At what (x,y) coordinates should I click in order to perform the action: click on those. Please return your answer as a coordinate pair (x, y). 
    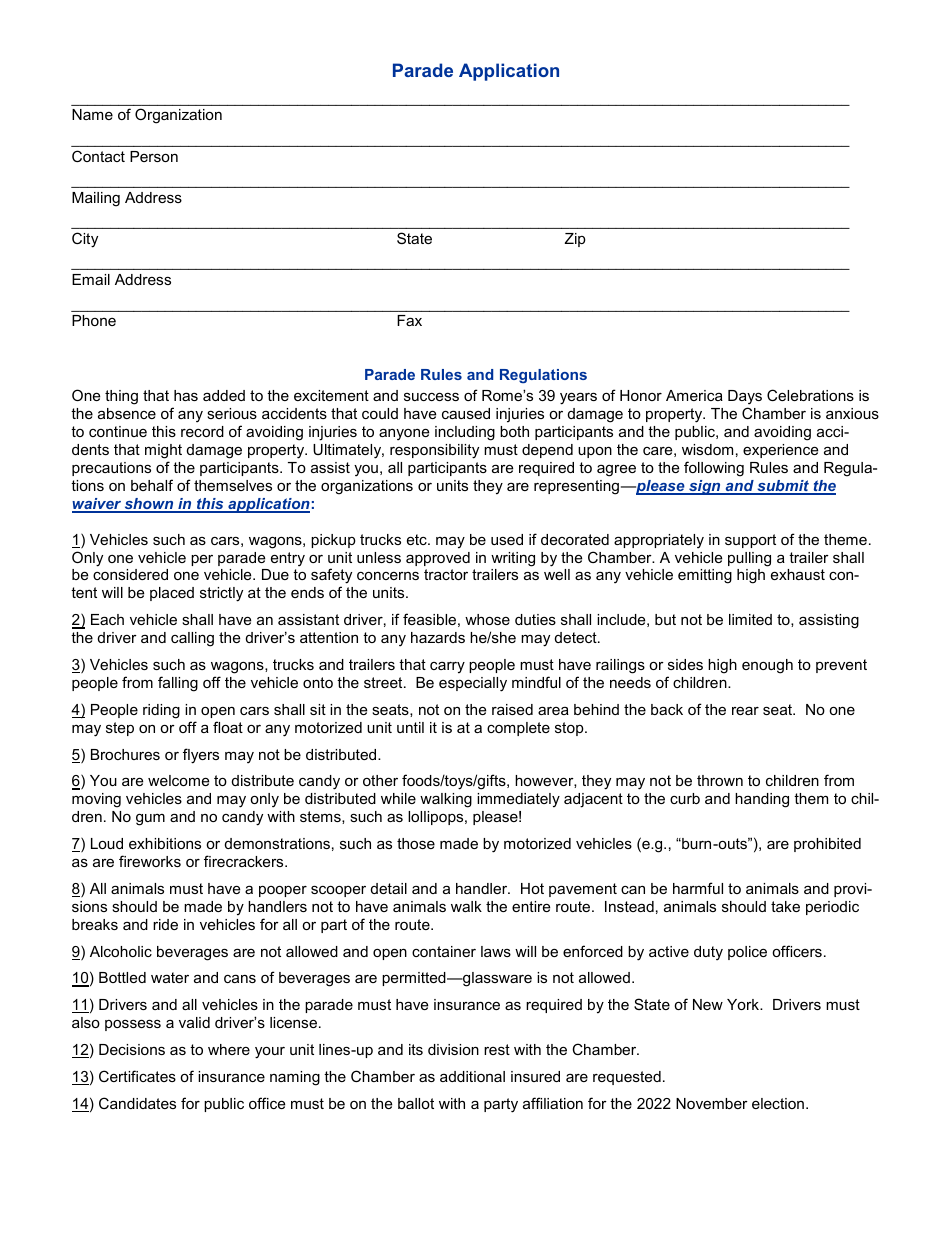
    Looking at the image, I should click on (416, 843).
